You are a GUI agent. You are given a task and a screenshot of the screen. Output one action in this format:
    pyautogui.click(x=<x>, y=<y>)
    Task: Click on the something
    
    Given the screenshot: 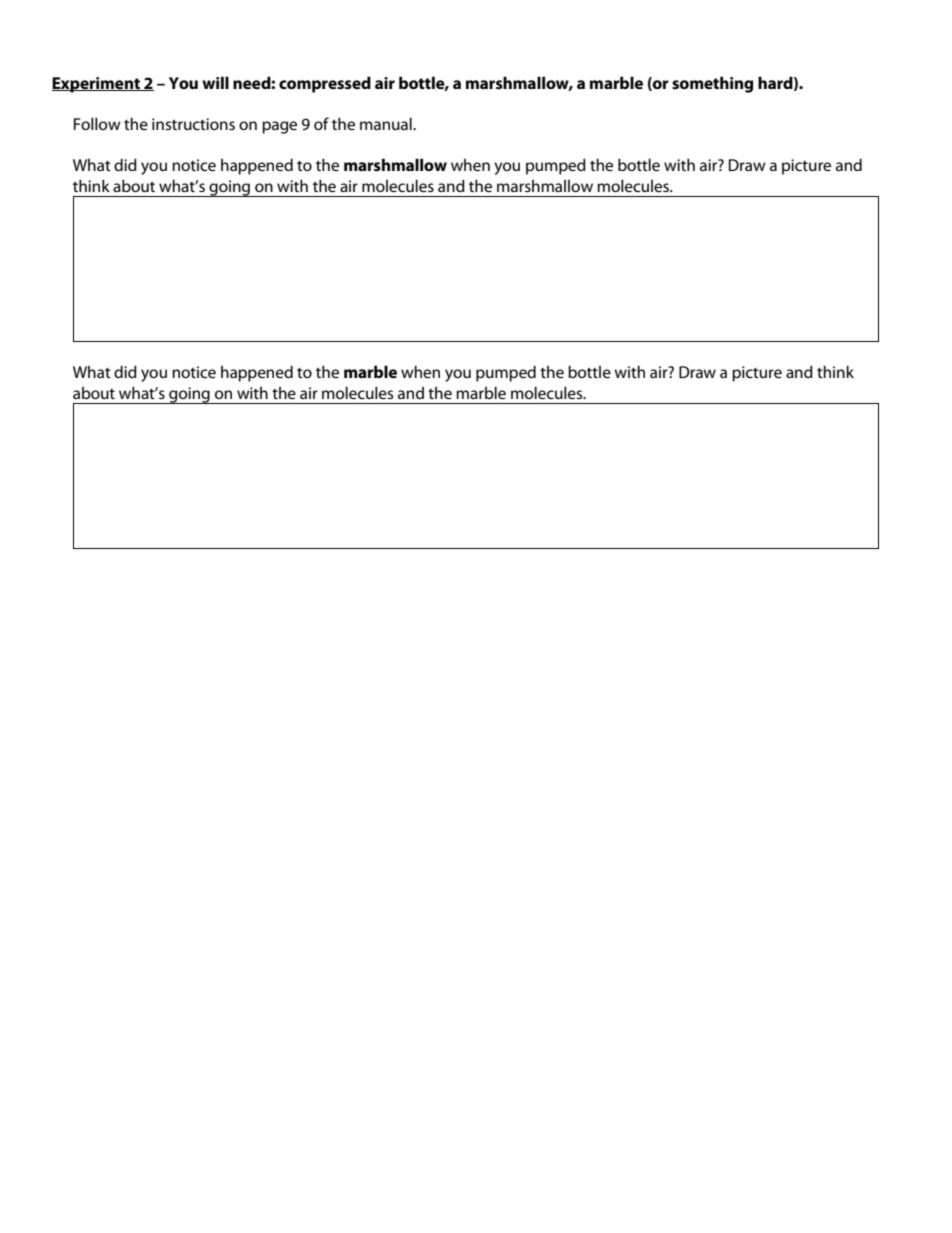 What is the action you would take?
    pyautogui.click(x=712, y=84)
